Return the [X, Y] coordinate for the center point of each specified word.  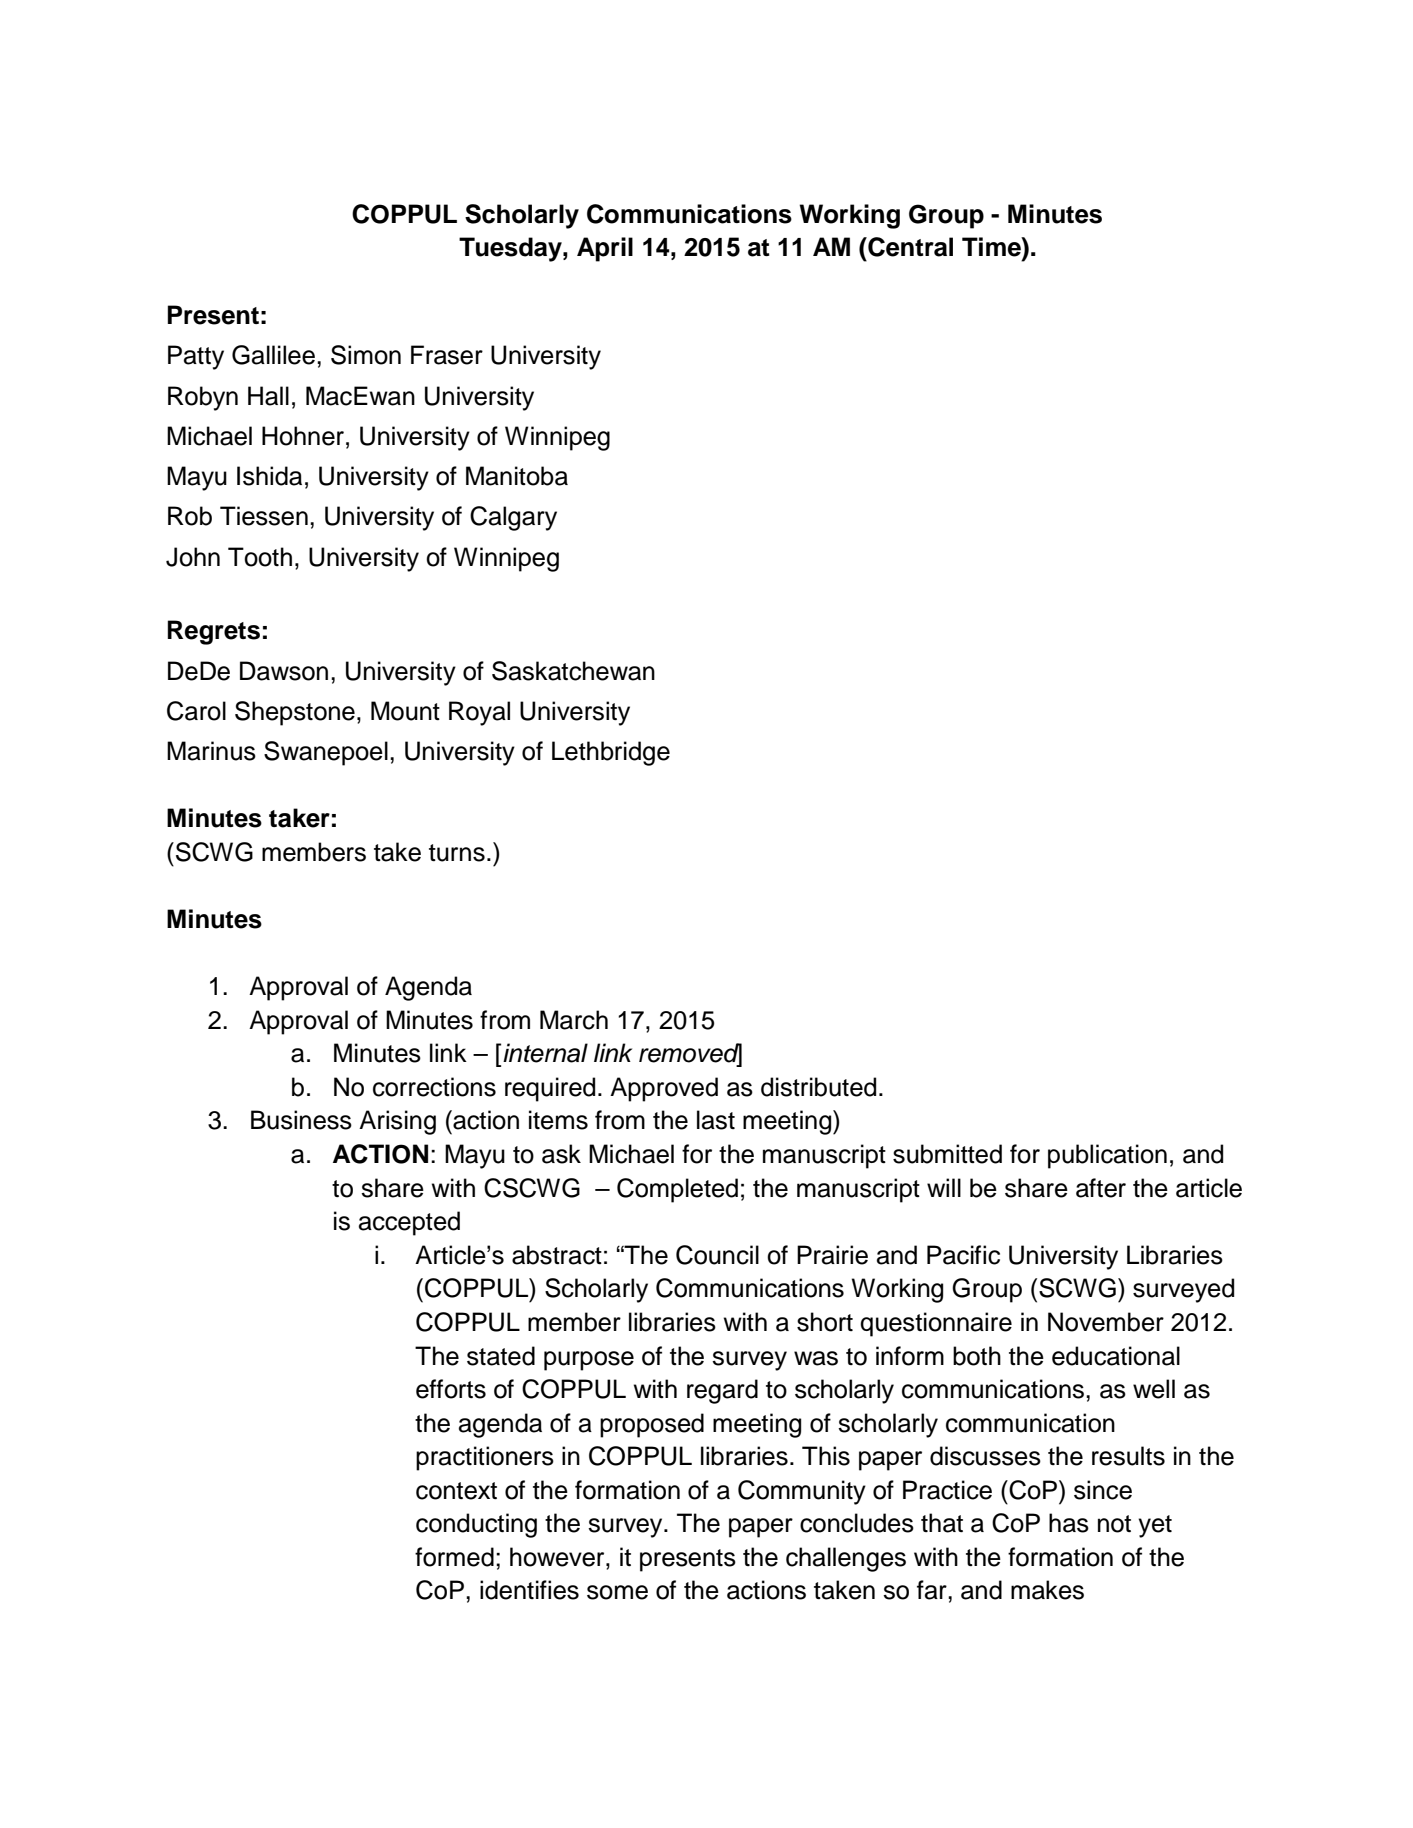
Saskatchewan [573, 671]
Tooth [260, 557]
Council [717, 1255]
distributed [818, 1087]
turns [457, 853]
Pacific [963, 1255]
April [605, 249]
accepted [409, 1223]
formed [454, 1557]
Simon [366, 355]
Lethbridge [611, 753]
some [617, 1592]
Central [909, 247]
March [574, 1020]
